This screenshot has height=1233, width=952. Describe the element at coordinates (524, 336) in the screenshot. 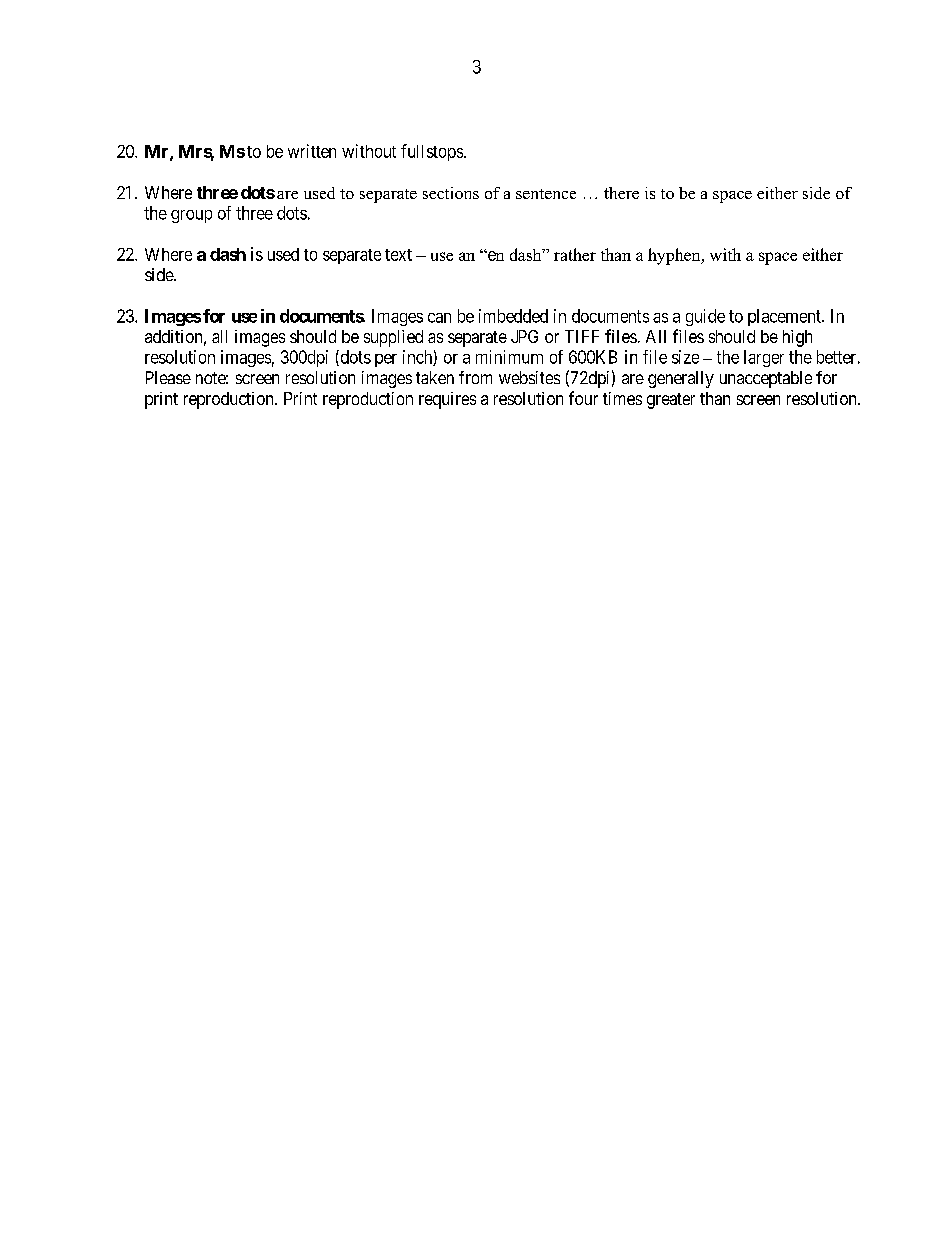

I see `JPG` at that location.
